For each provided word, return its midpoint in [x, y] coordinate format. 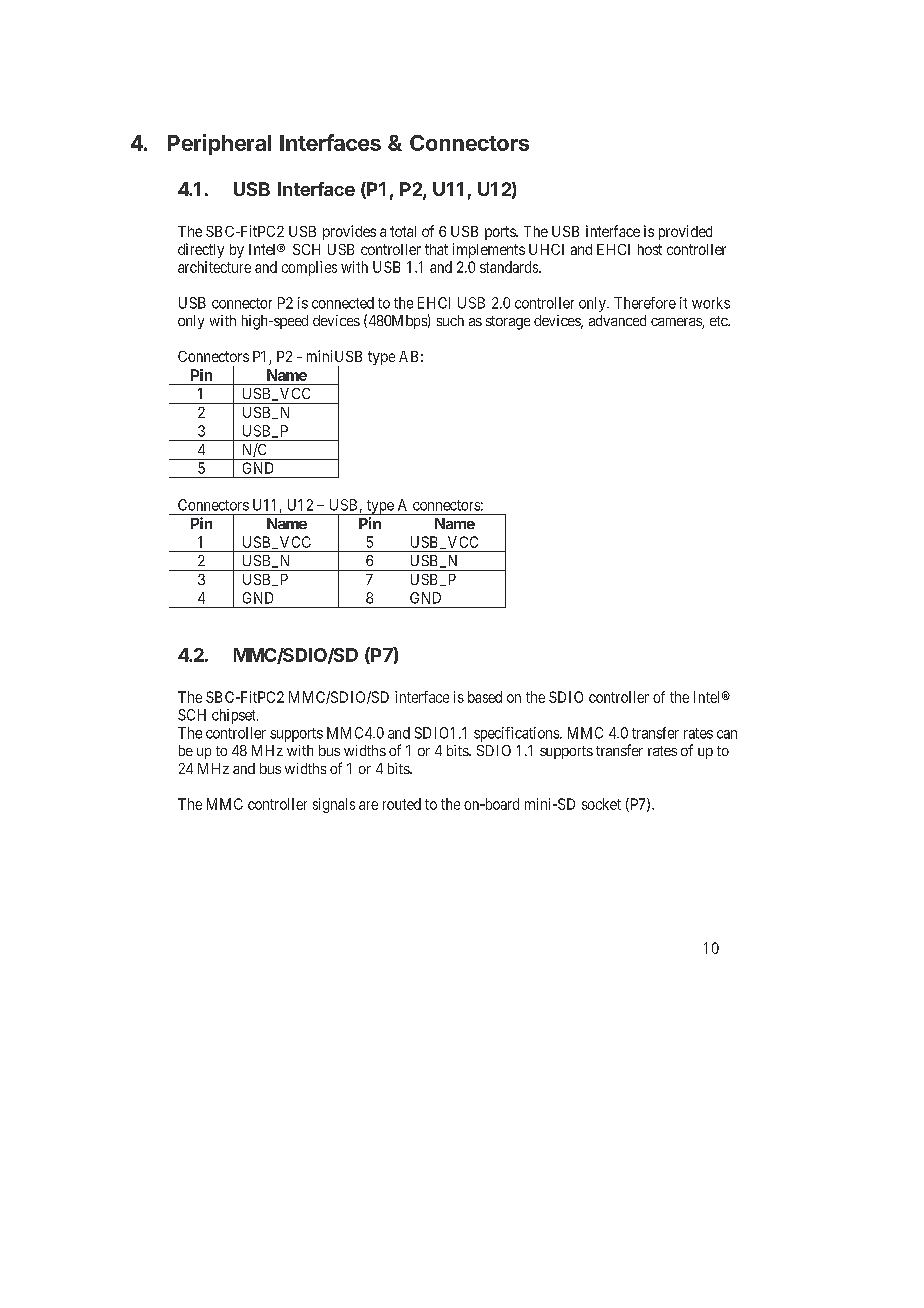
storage [508, 323]
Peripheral [219, 144]
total [403, 231]
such [450, 320]
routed [402, 804]
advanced [617, 320]
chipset [235, 716]
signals [334, 805]
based [485, 697]
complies [309, 268]
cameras [677, 323]
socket [601, 804]
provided [685, 232]
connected [343, 303]
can [727, 734]
